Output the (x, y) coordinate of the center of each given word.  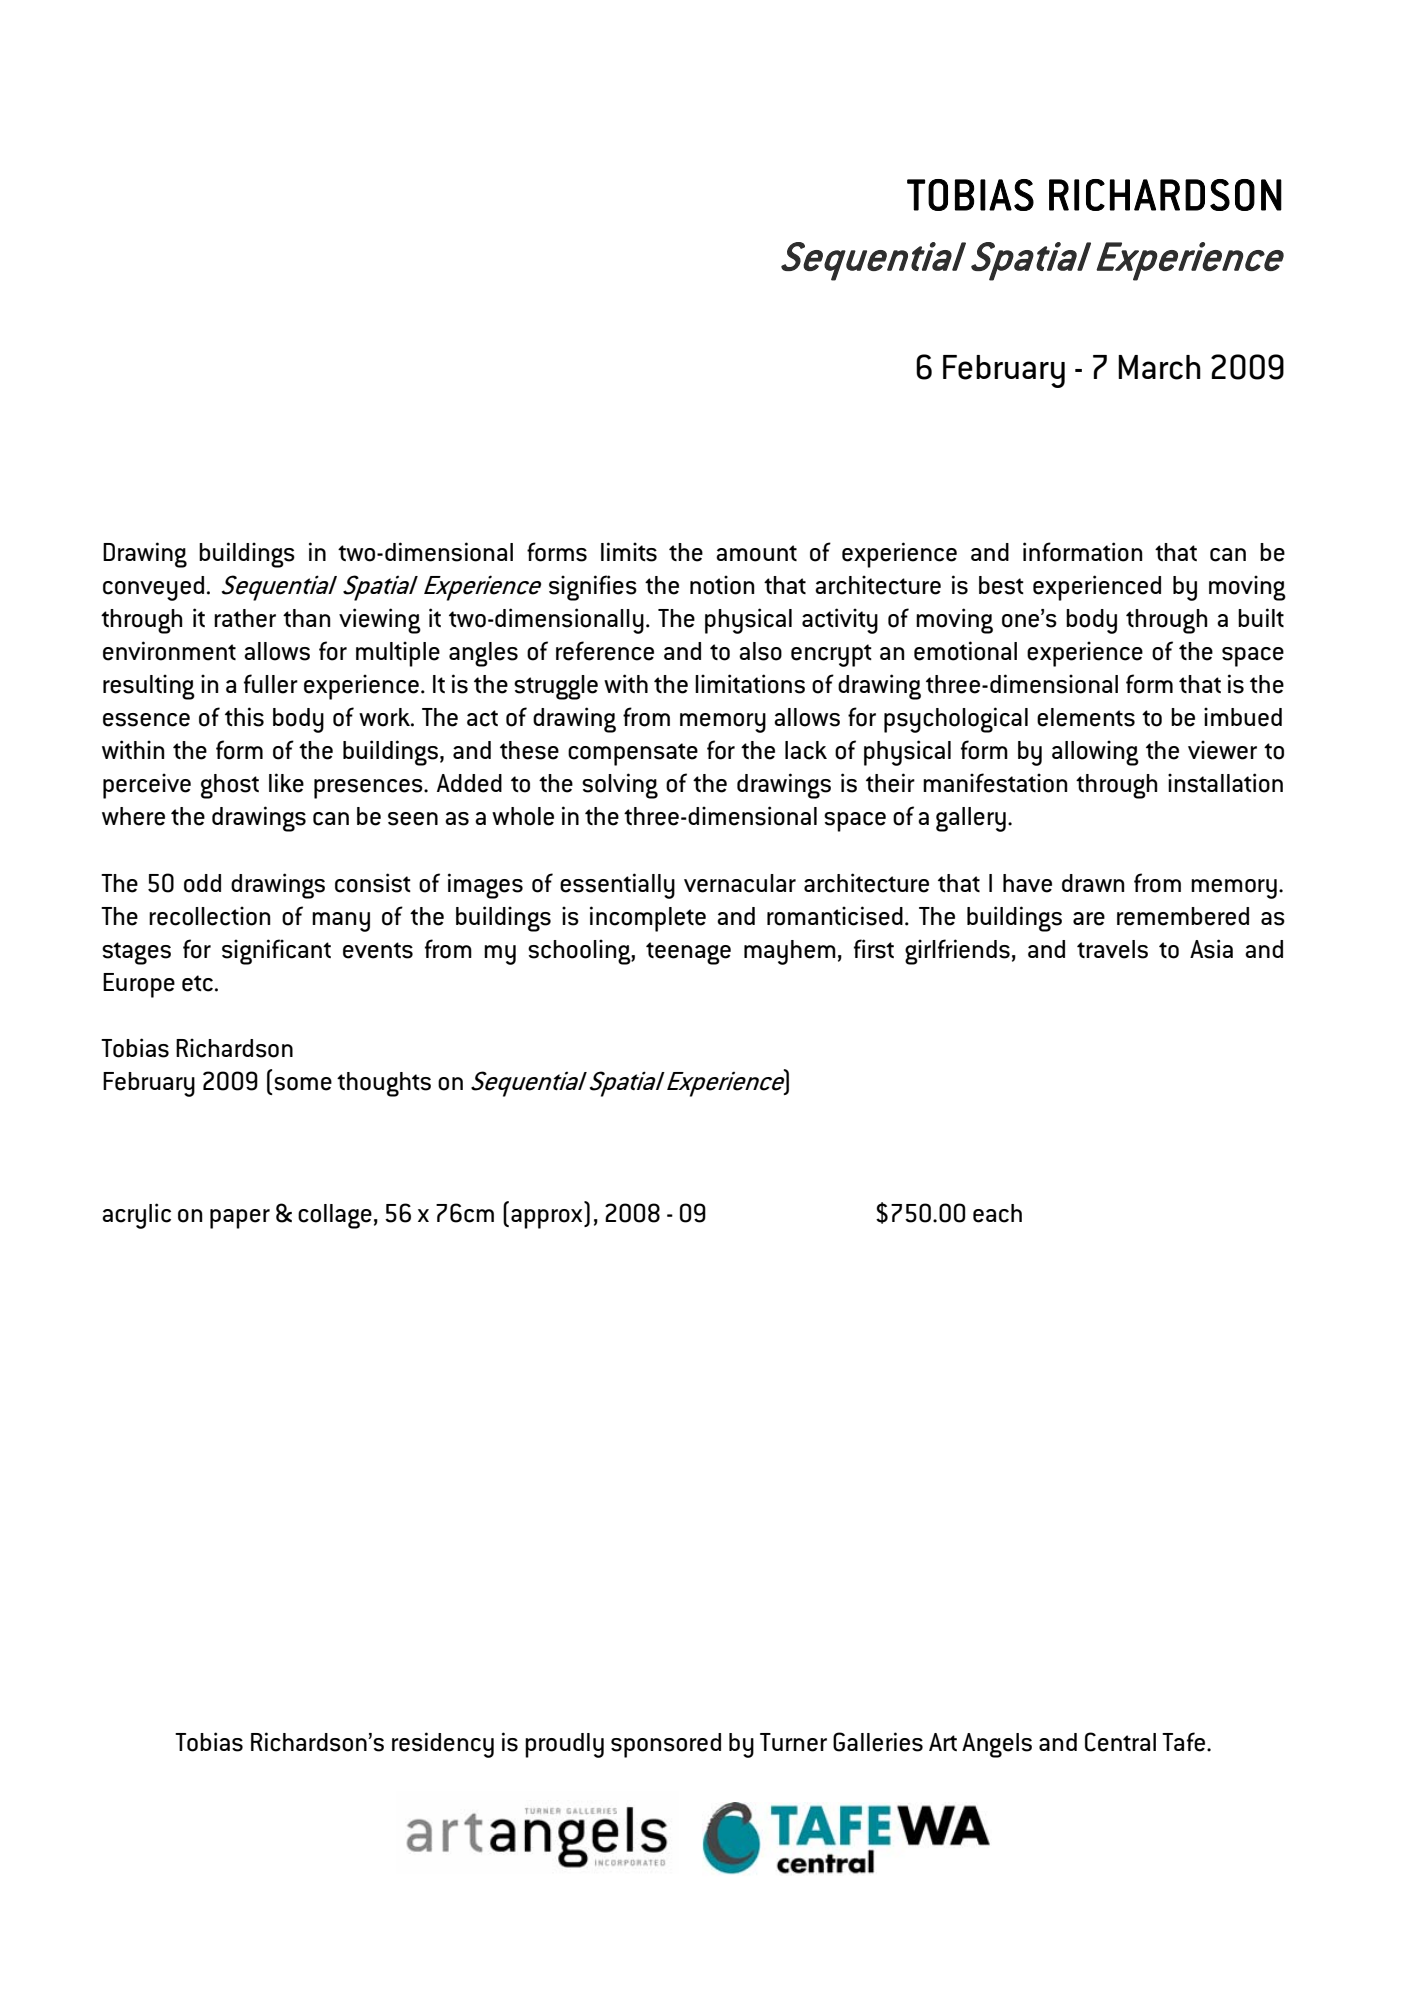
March (1159, 367)
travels (1112, 949)
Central (1120, 1742)
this (244, 717)
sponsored (666, 1745)
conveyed (153, 588)
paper (240, 1219)
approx (548, 1219)
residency (443, 1745)
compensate (633, 754)
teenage (688, 953)
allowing (1095, 753)
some (303, 1084)
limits (629, 552)
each (997, 1213)
